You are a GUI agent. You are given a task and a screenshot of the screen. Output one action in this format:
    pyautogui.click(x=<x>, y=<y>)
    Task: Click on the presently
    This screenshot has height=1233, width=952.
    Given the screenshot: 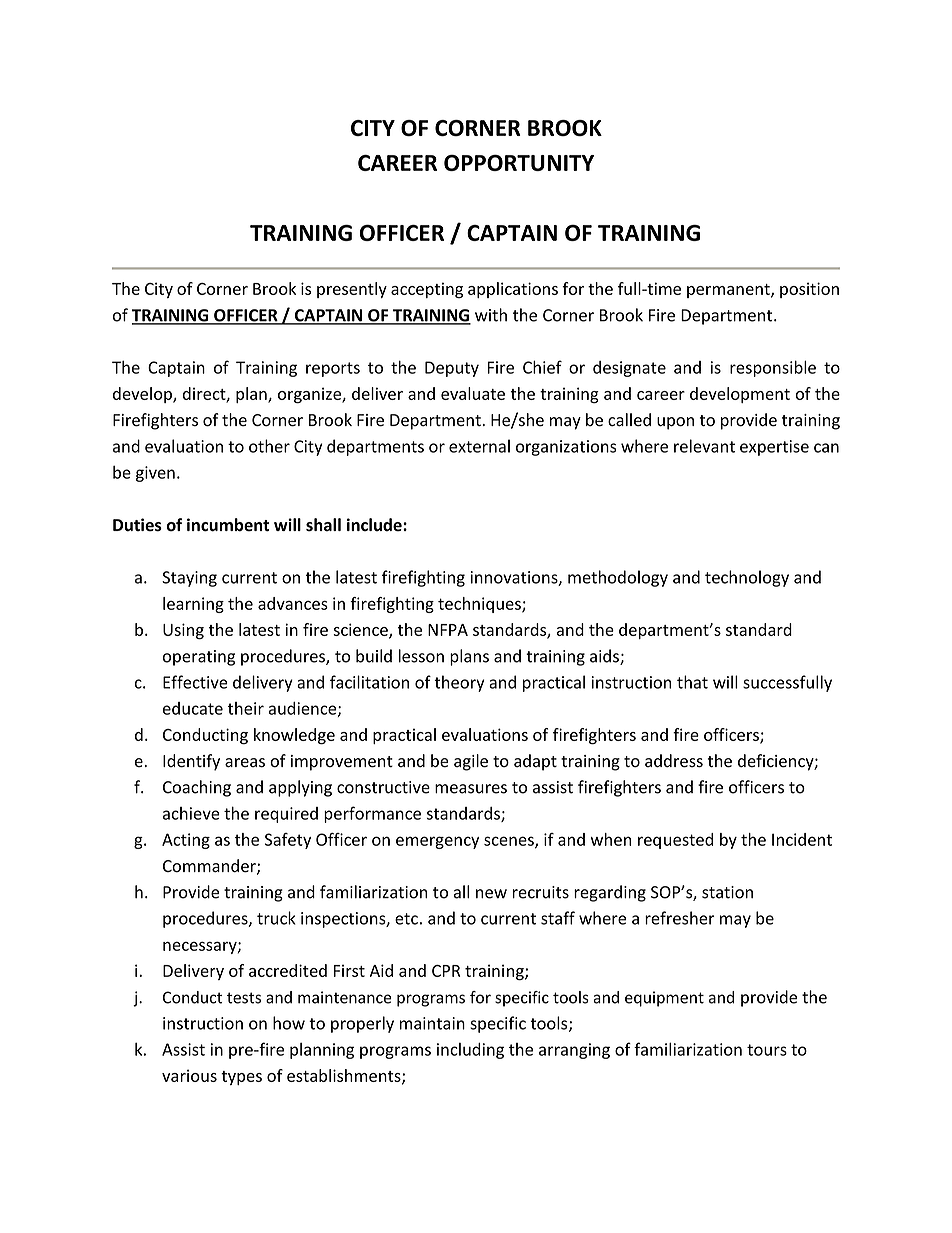 What is the action you would take?
    pyautogui.click(x=352, y=290)
